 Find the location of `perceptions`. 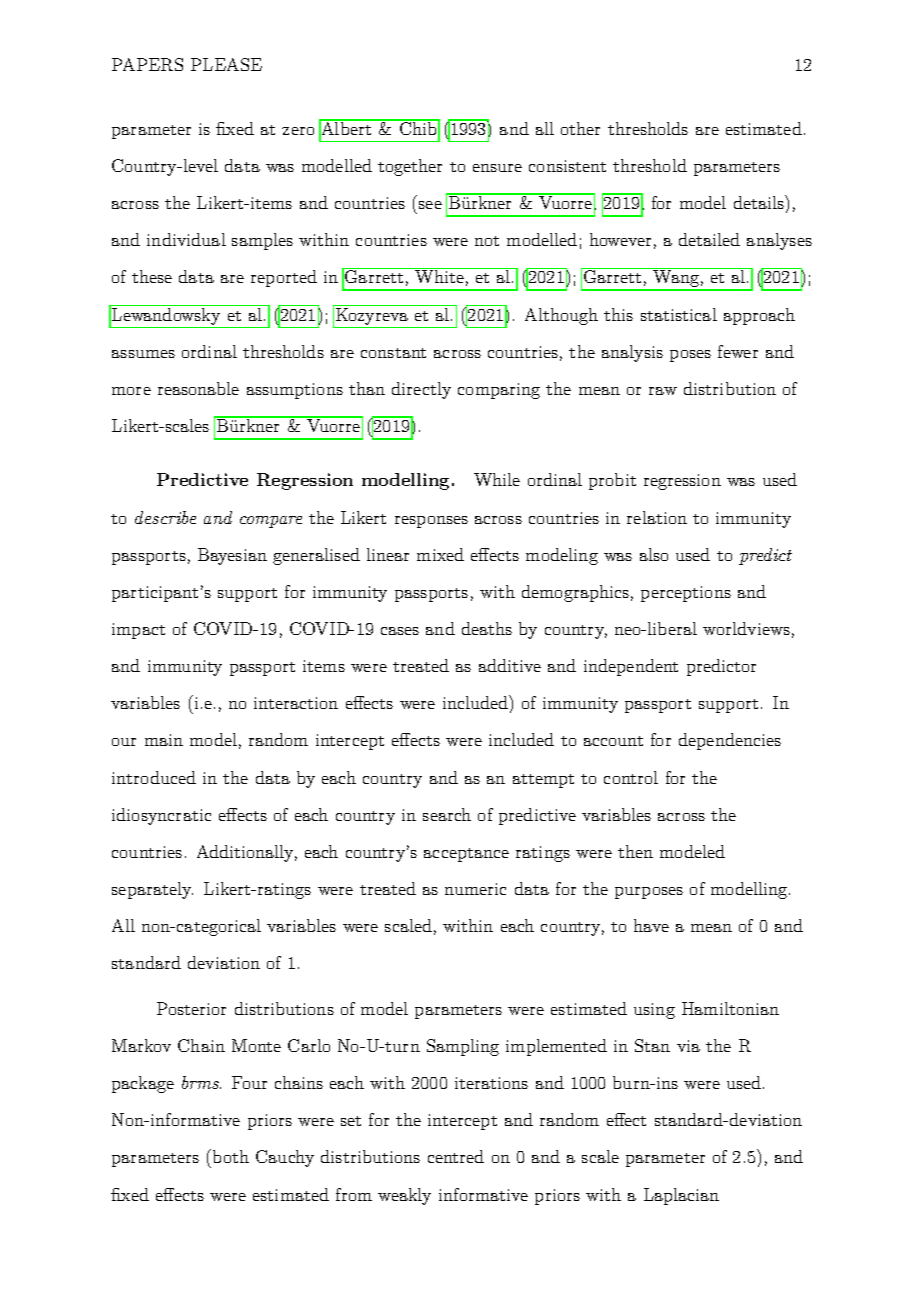

perceptions is located at coordinates (686, 594).
